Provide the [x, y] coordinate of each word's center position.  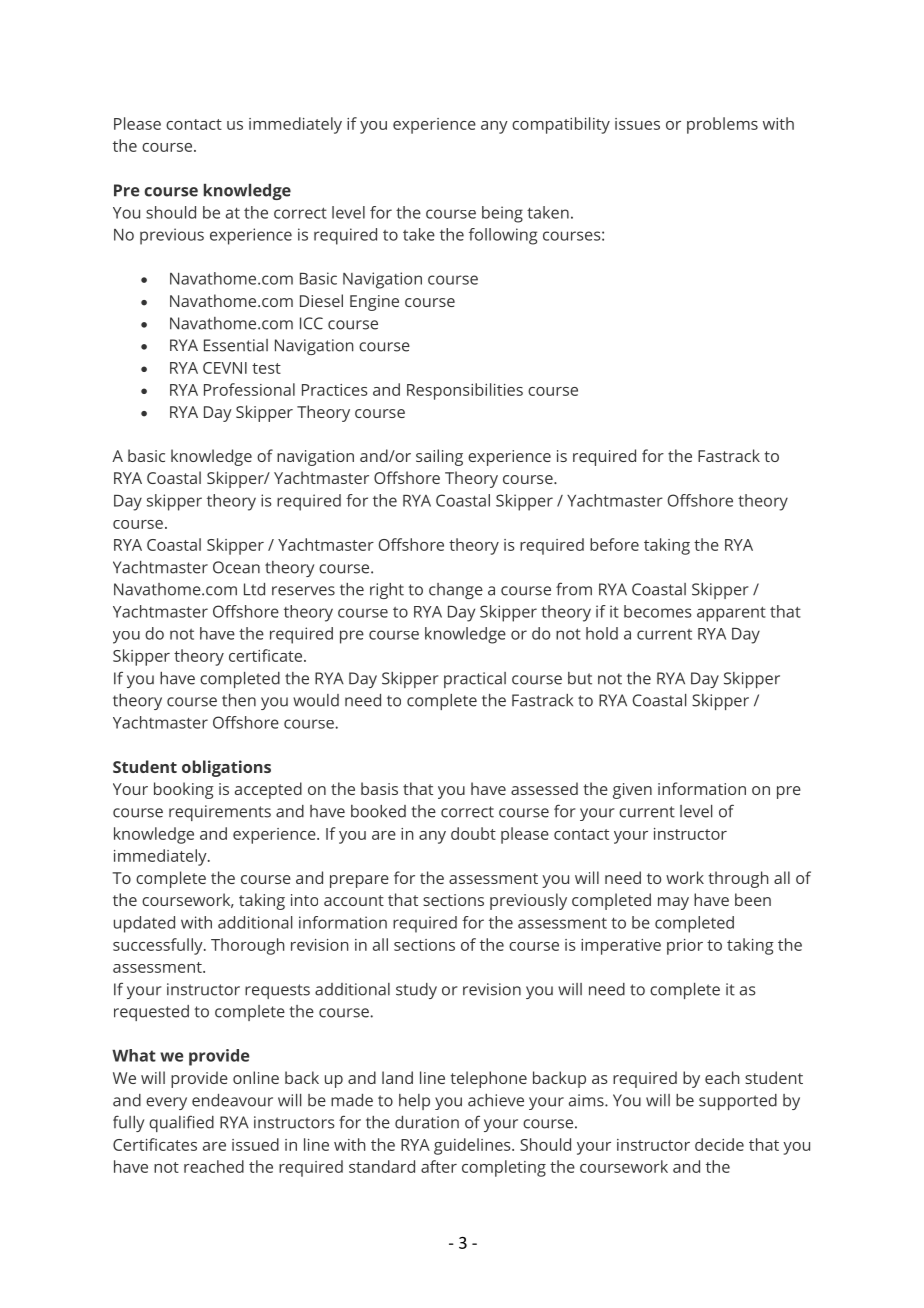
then [239, 700]
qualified [181, 1123]
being [502, 214]
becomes [657, 611]
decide [719, 1144]
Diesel [321, 300]
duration [427, 1122]
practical [475, 680]
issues [637, 124]
